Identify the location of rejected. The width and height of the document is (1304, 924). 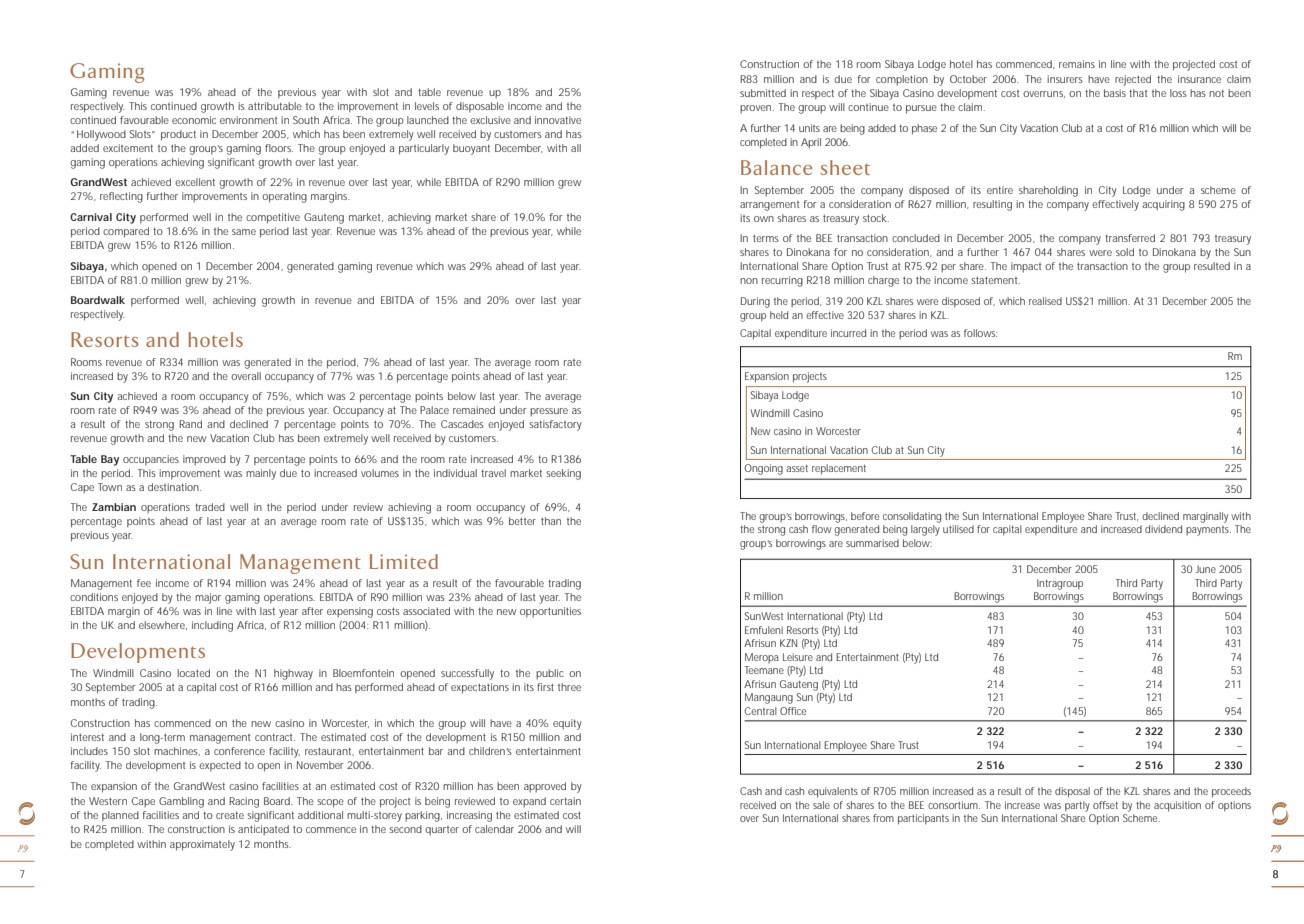
(1133, 80).
